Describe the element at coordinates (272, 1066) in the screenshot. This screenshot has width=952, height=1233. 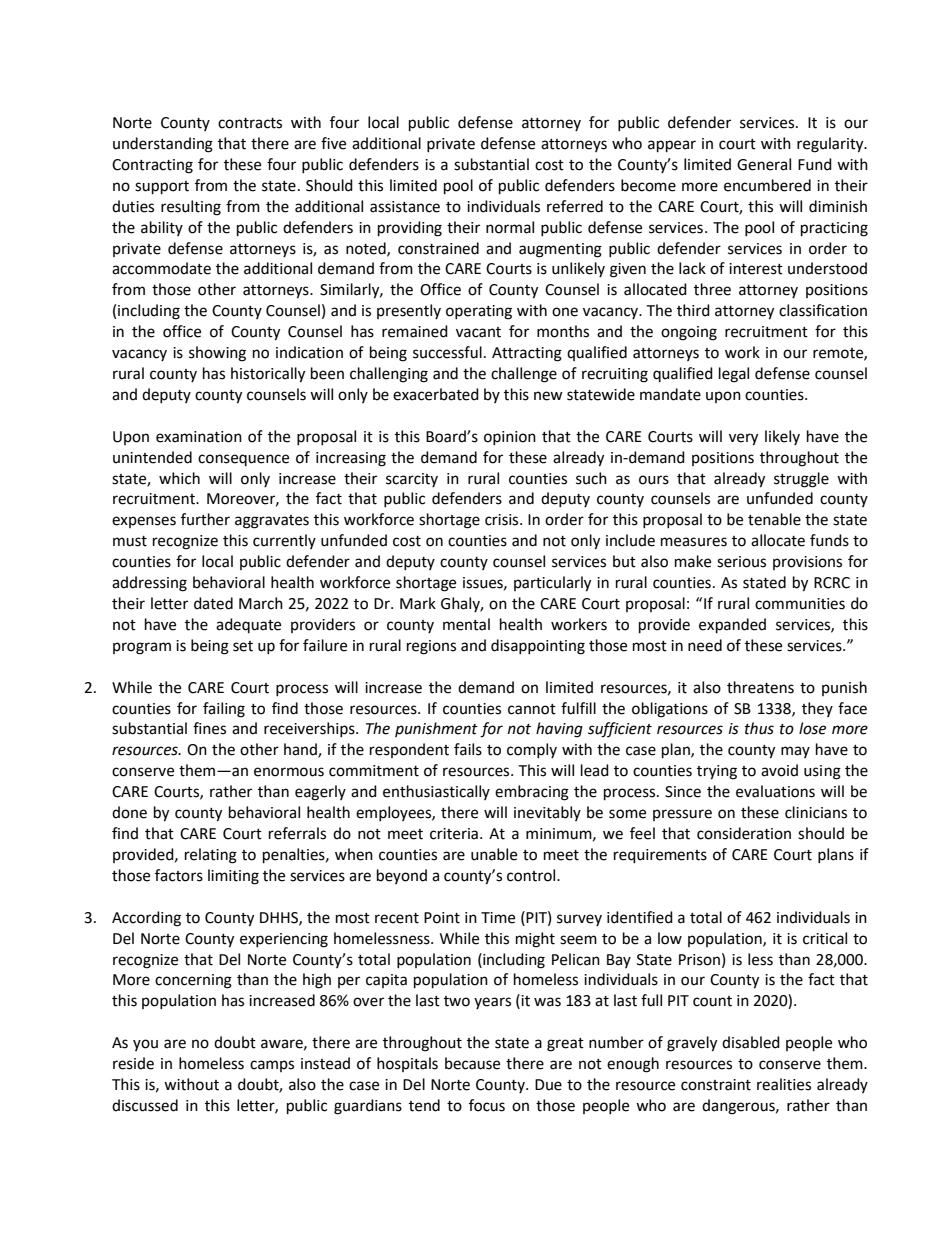
I see `camps` at that location.
